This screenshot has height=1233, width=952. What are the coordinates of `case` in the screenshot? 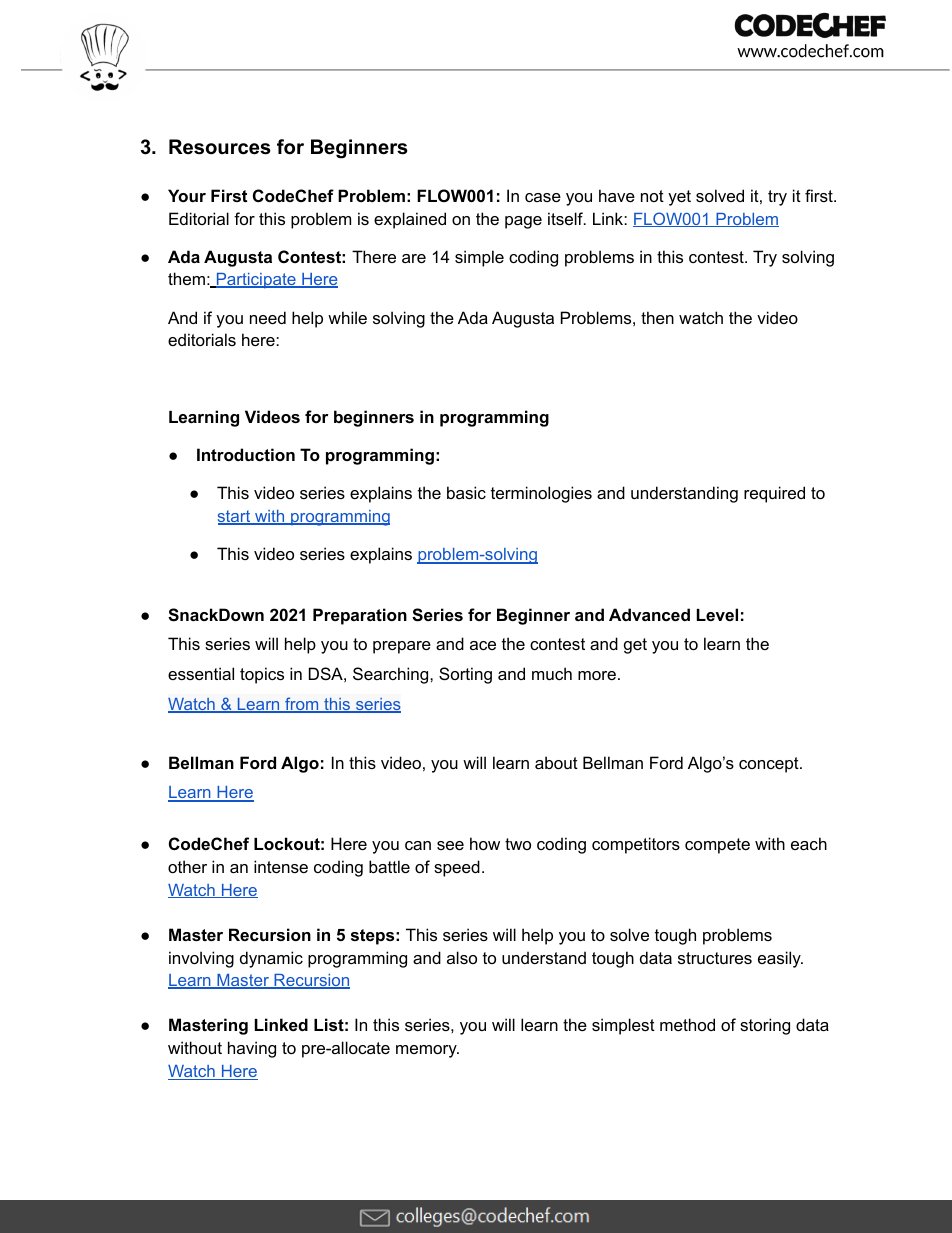 It's located at (543, 197).
